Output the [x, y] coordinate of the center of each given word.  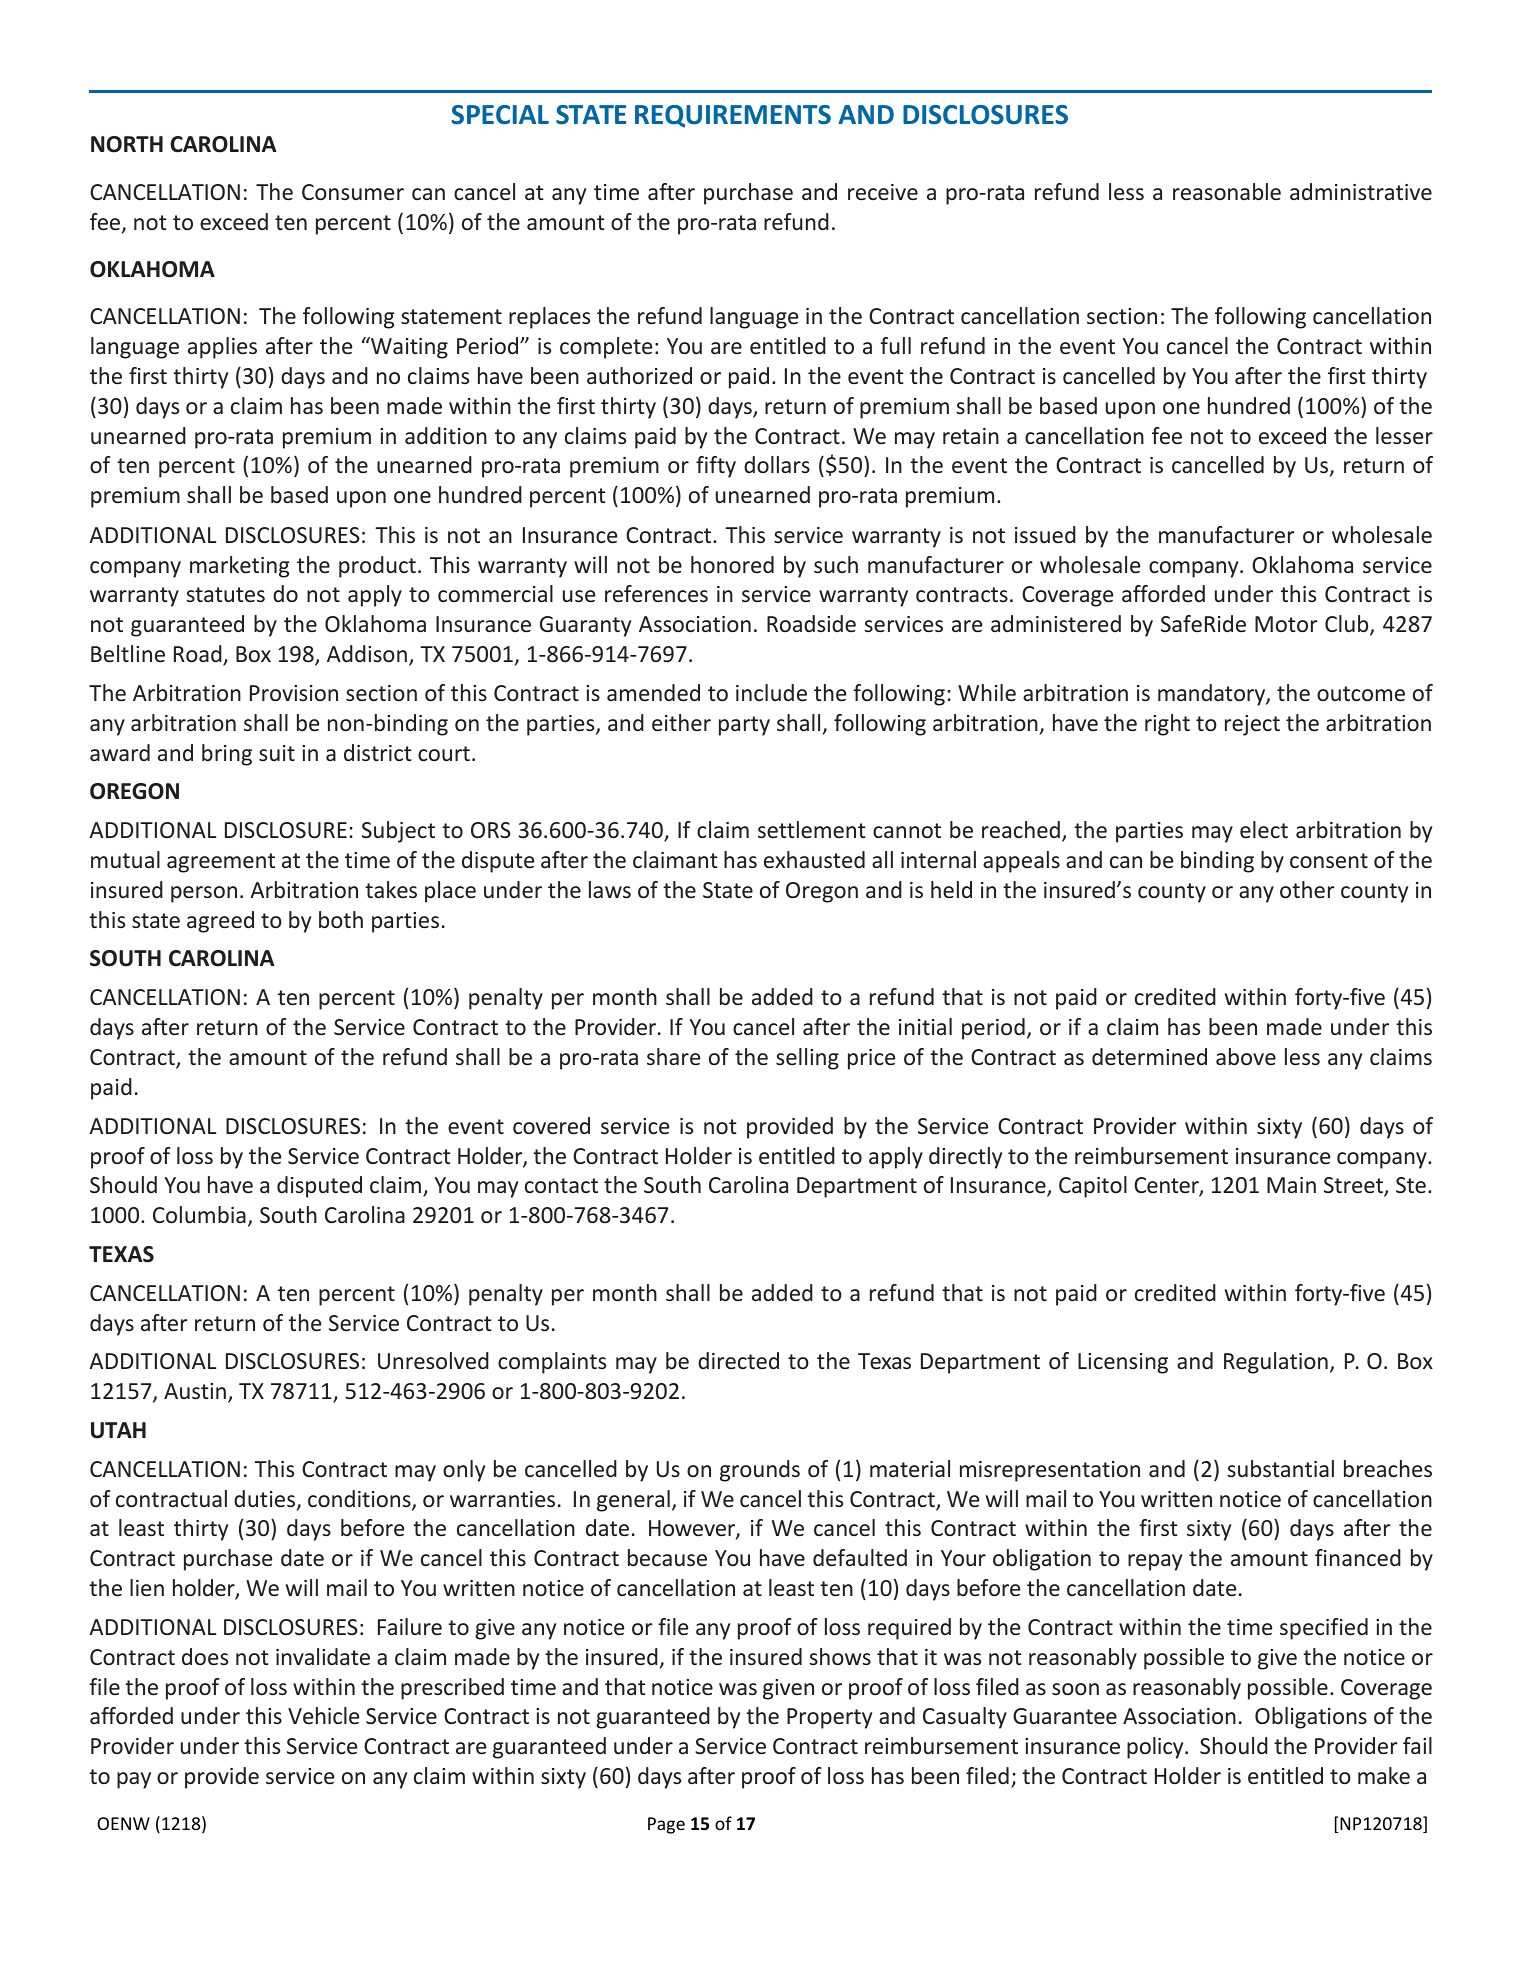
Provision [294, 693]
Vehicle [323, 1715]
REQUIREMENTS [733, 116]
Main [1291, 1185]
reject [1252, 725]
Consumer [353, 192]
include [771, 692]
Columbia [199, 1214]
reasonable [1227, 191]
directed [738, 1360]
